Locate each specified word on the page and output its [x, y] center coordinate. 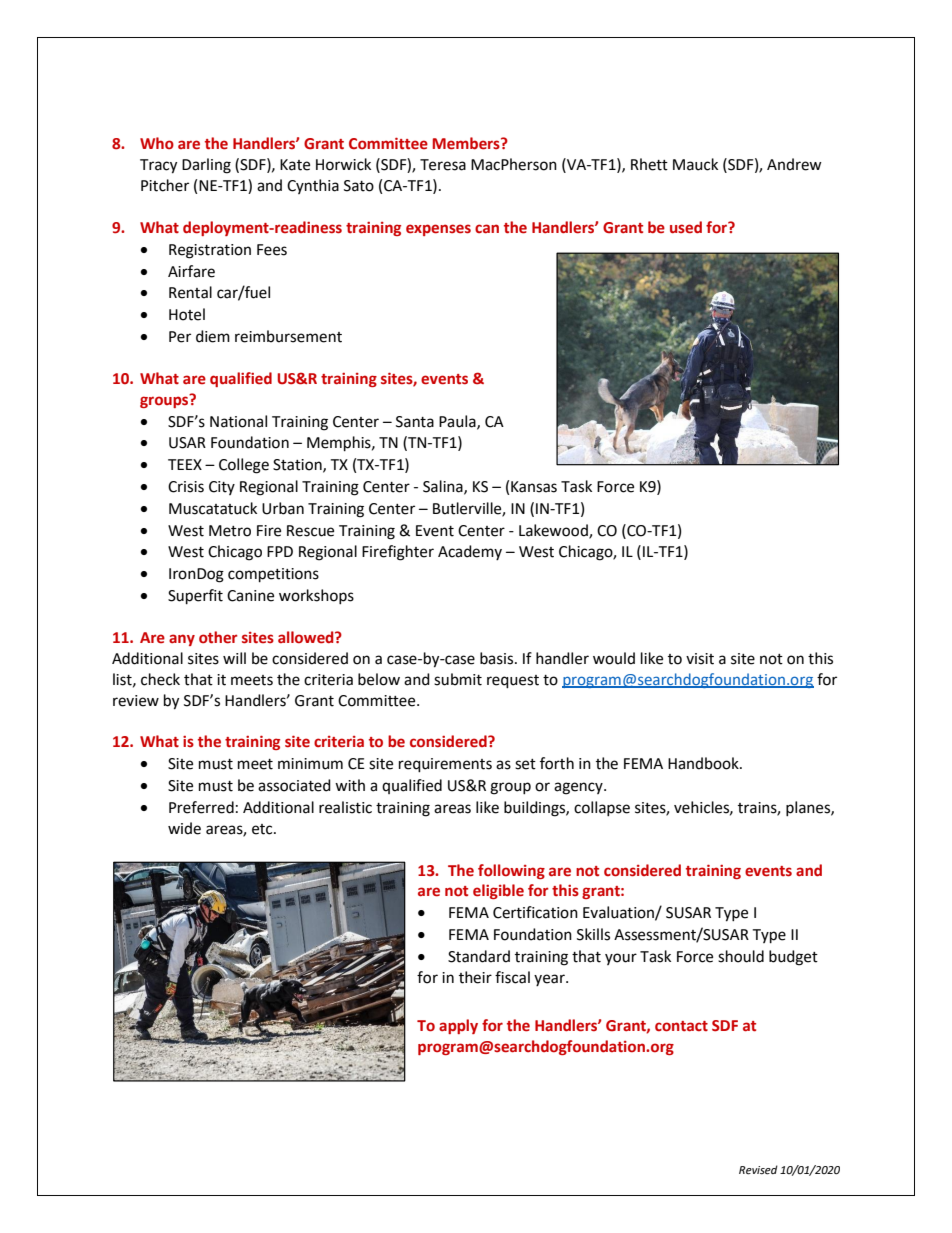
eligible [498, 891]
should [741, 956]
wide [184, 828]
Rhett [649, 164]
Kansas [534, 487]
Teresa [443, 165]
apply [458, 1026]
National [238, 421]
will [234, 658]
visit [700, 659]
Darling [206, 166]
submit [458, 679]
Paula [458, 422]
